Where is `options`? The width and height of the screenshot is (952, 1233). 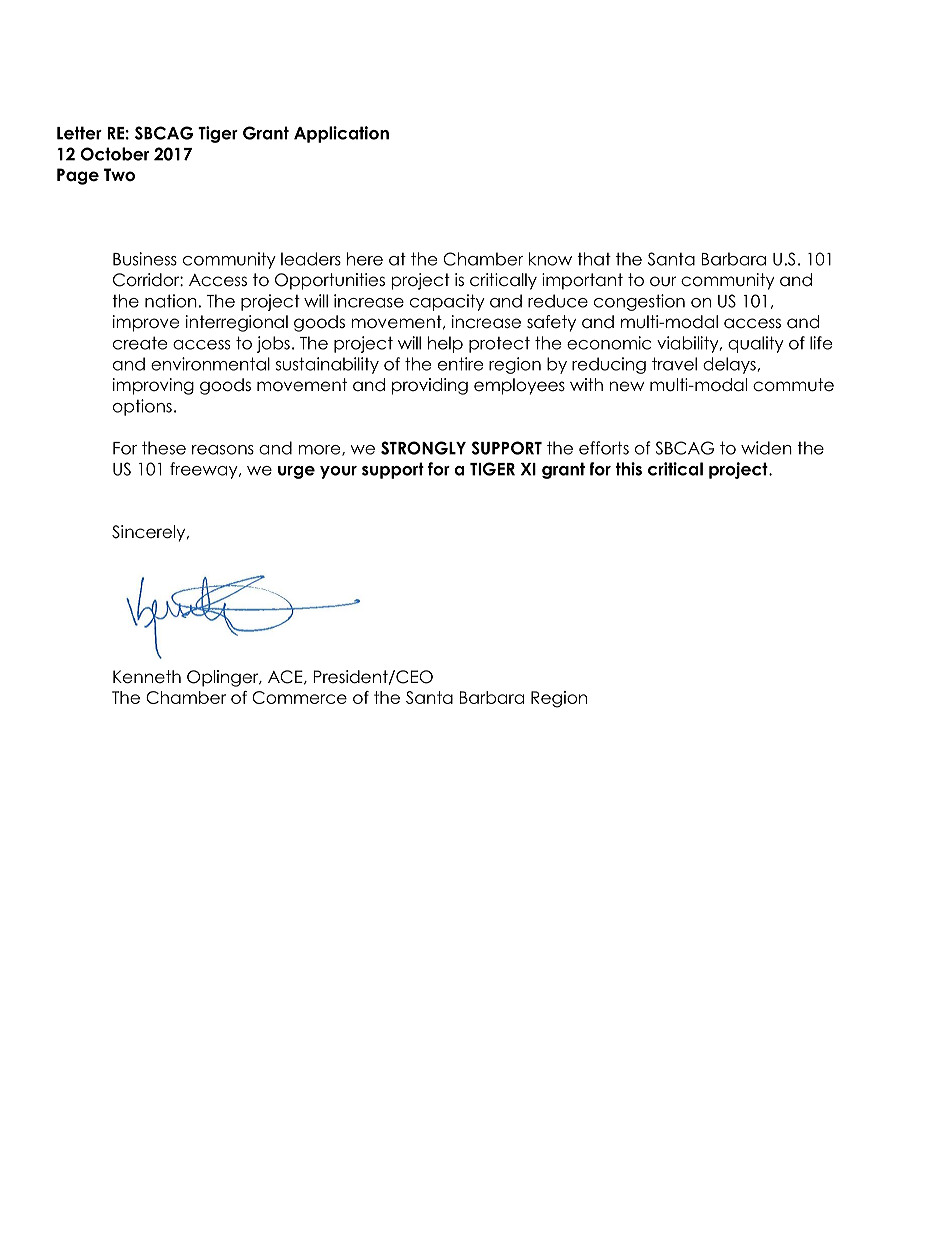
options is located at coordinates (142, 407).
